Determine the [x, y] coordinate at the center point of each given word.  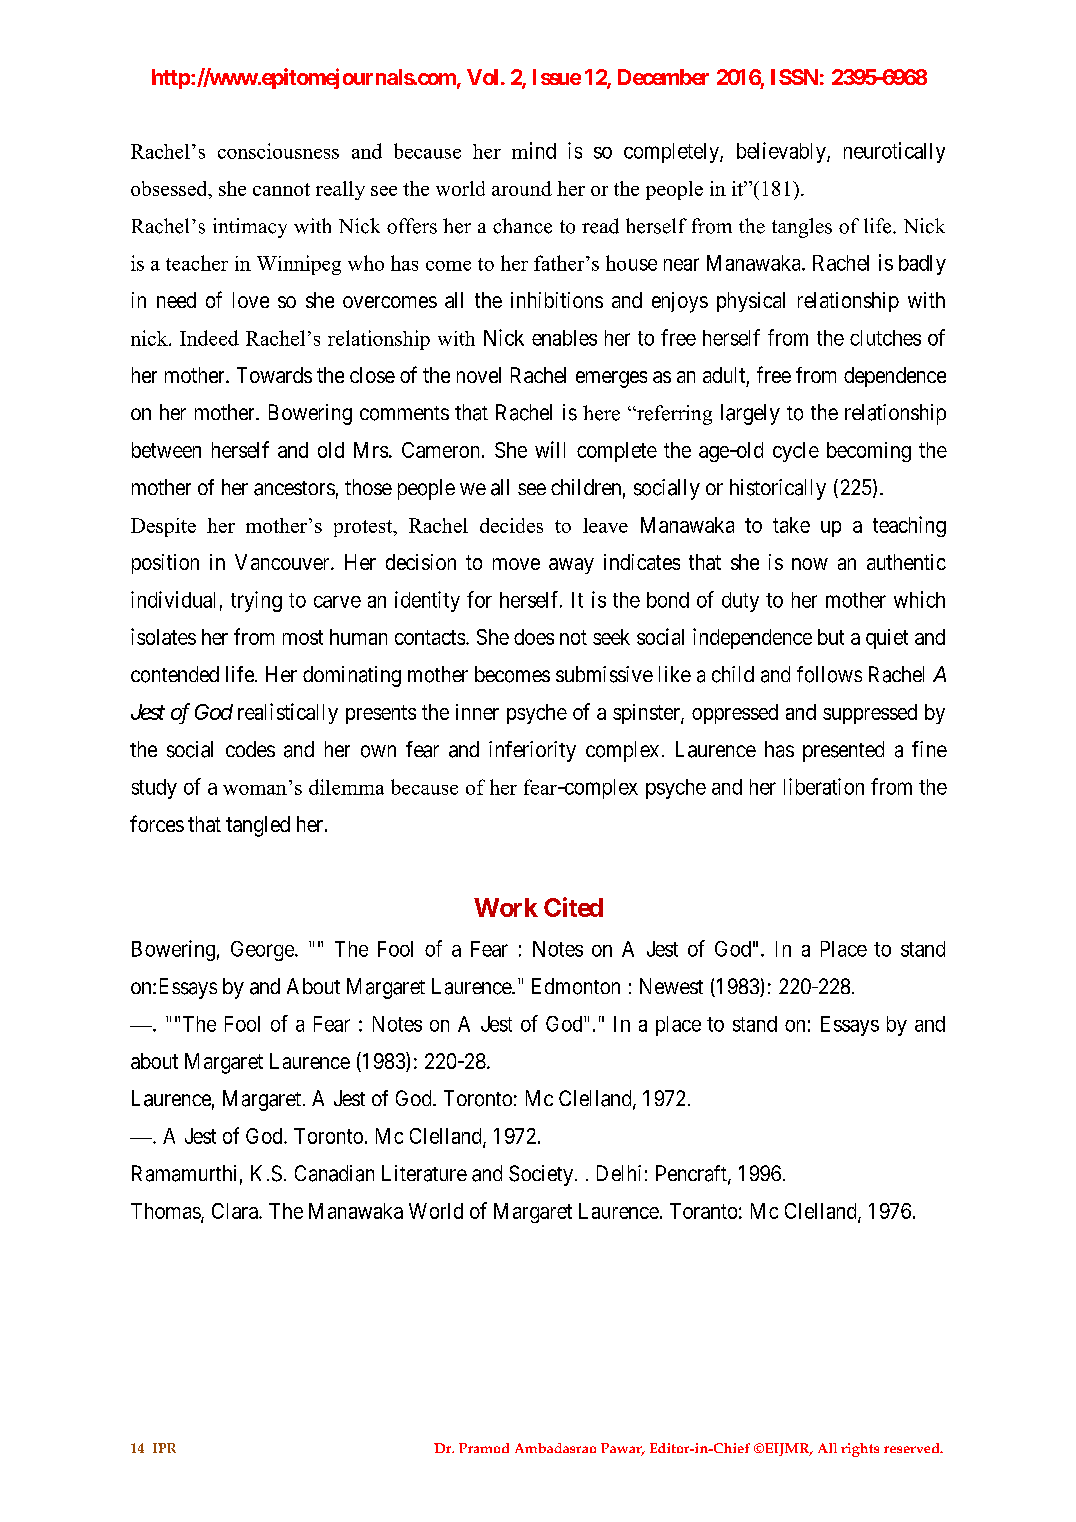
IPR [164, 1448]
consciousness [278, 151]
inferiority [532, 751]
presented [843, 751]
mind [534, 150]
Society [541, 1175]
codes [250, 749]
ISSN [794, 77]
